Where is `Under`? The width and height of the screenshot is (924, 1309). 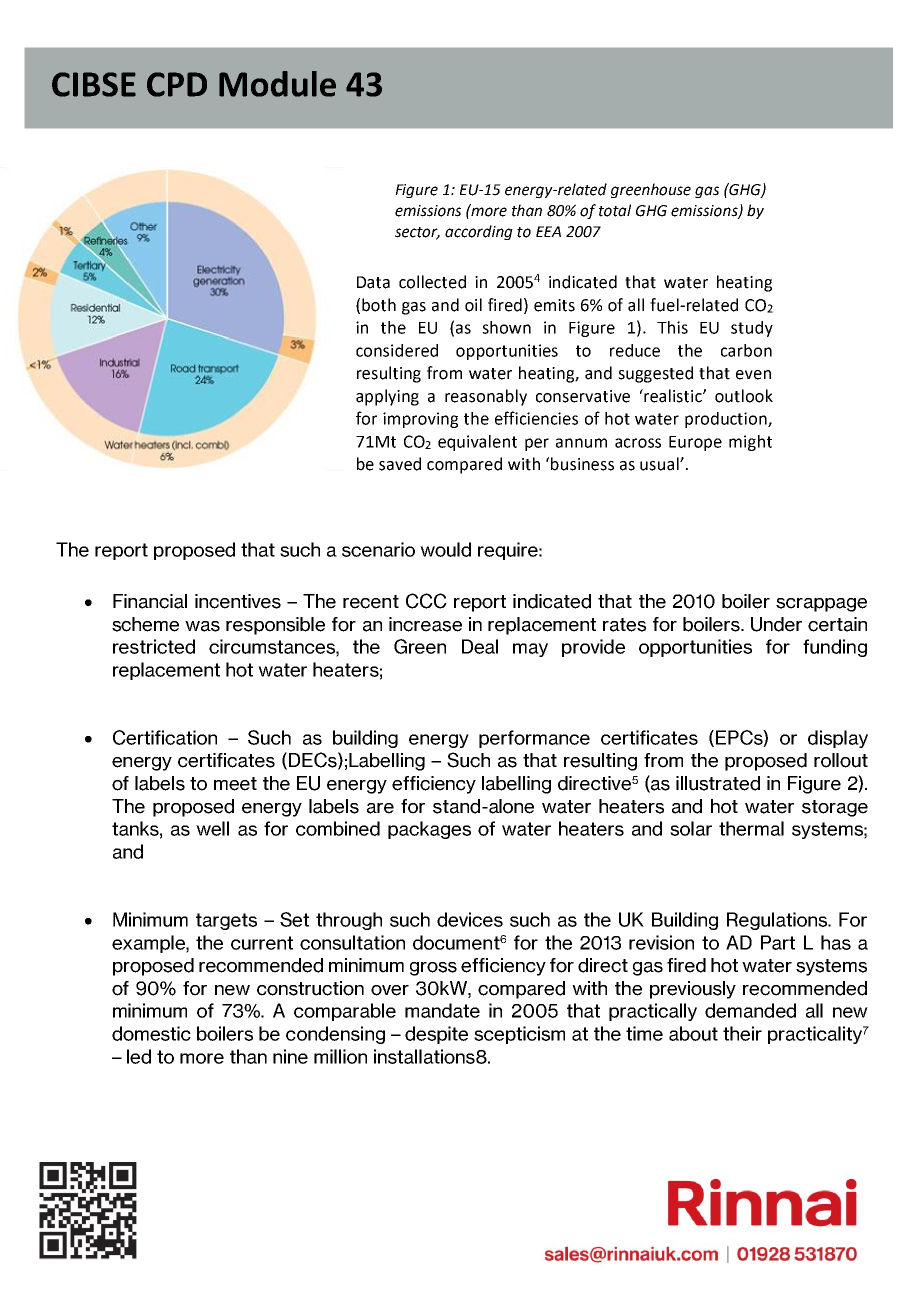
Under is located at coordinates (776, 624).
